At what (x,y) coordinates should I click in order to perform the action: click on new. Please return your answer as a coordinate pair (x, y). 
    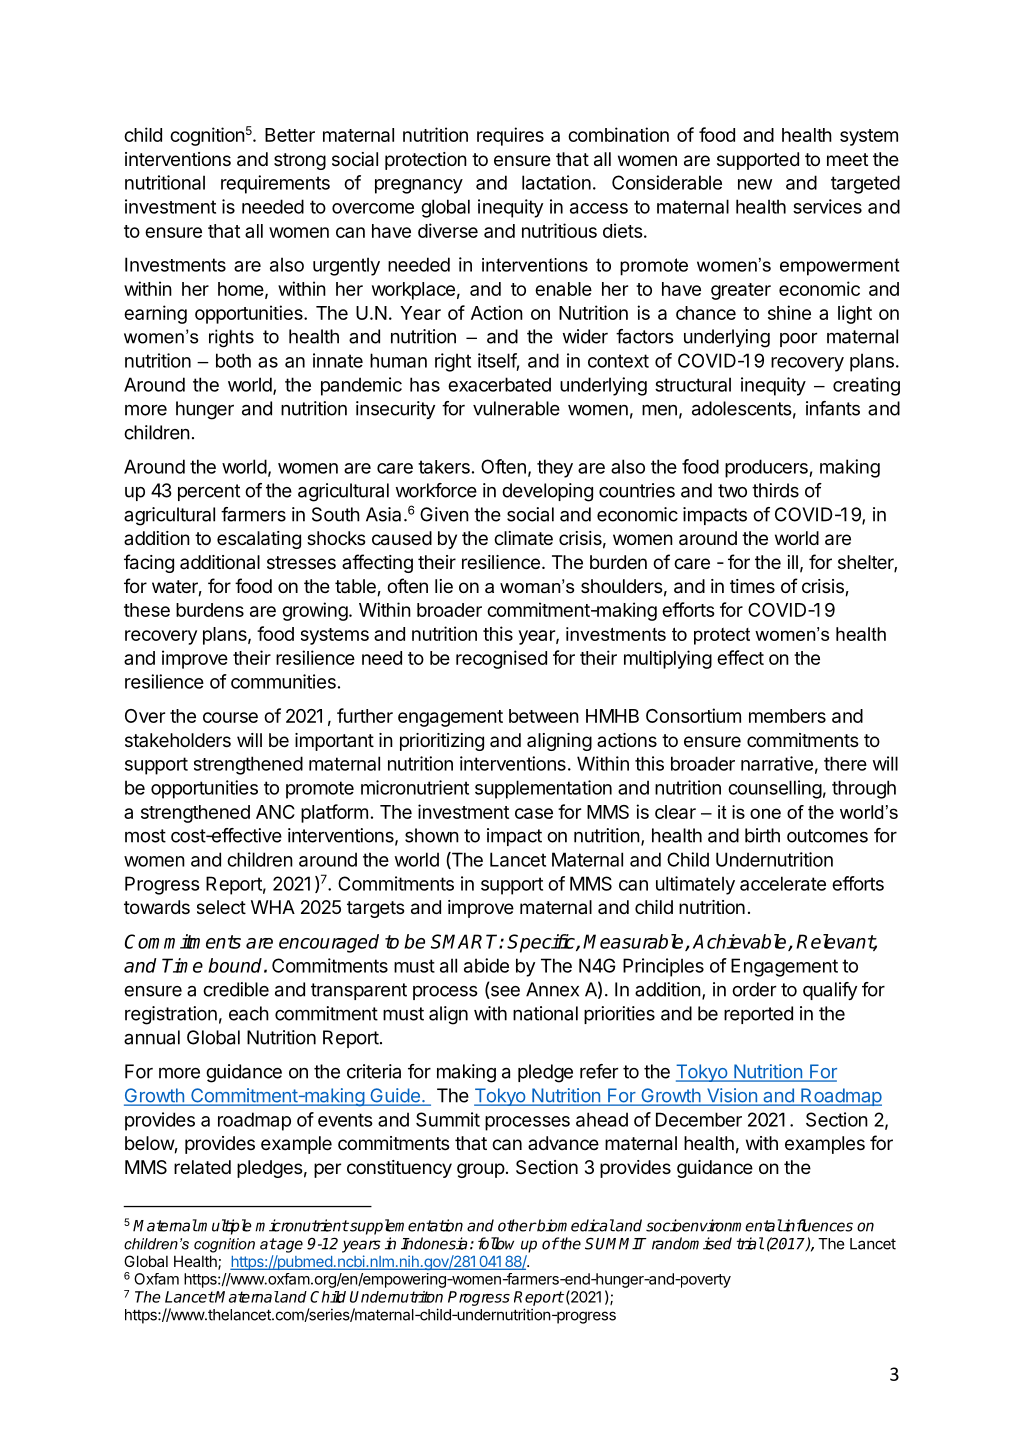
    Looking at the image, I should click on (755, 184).
